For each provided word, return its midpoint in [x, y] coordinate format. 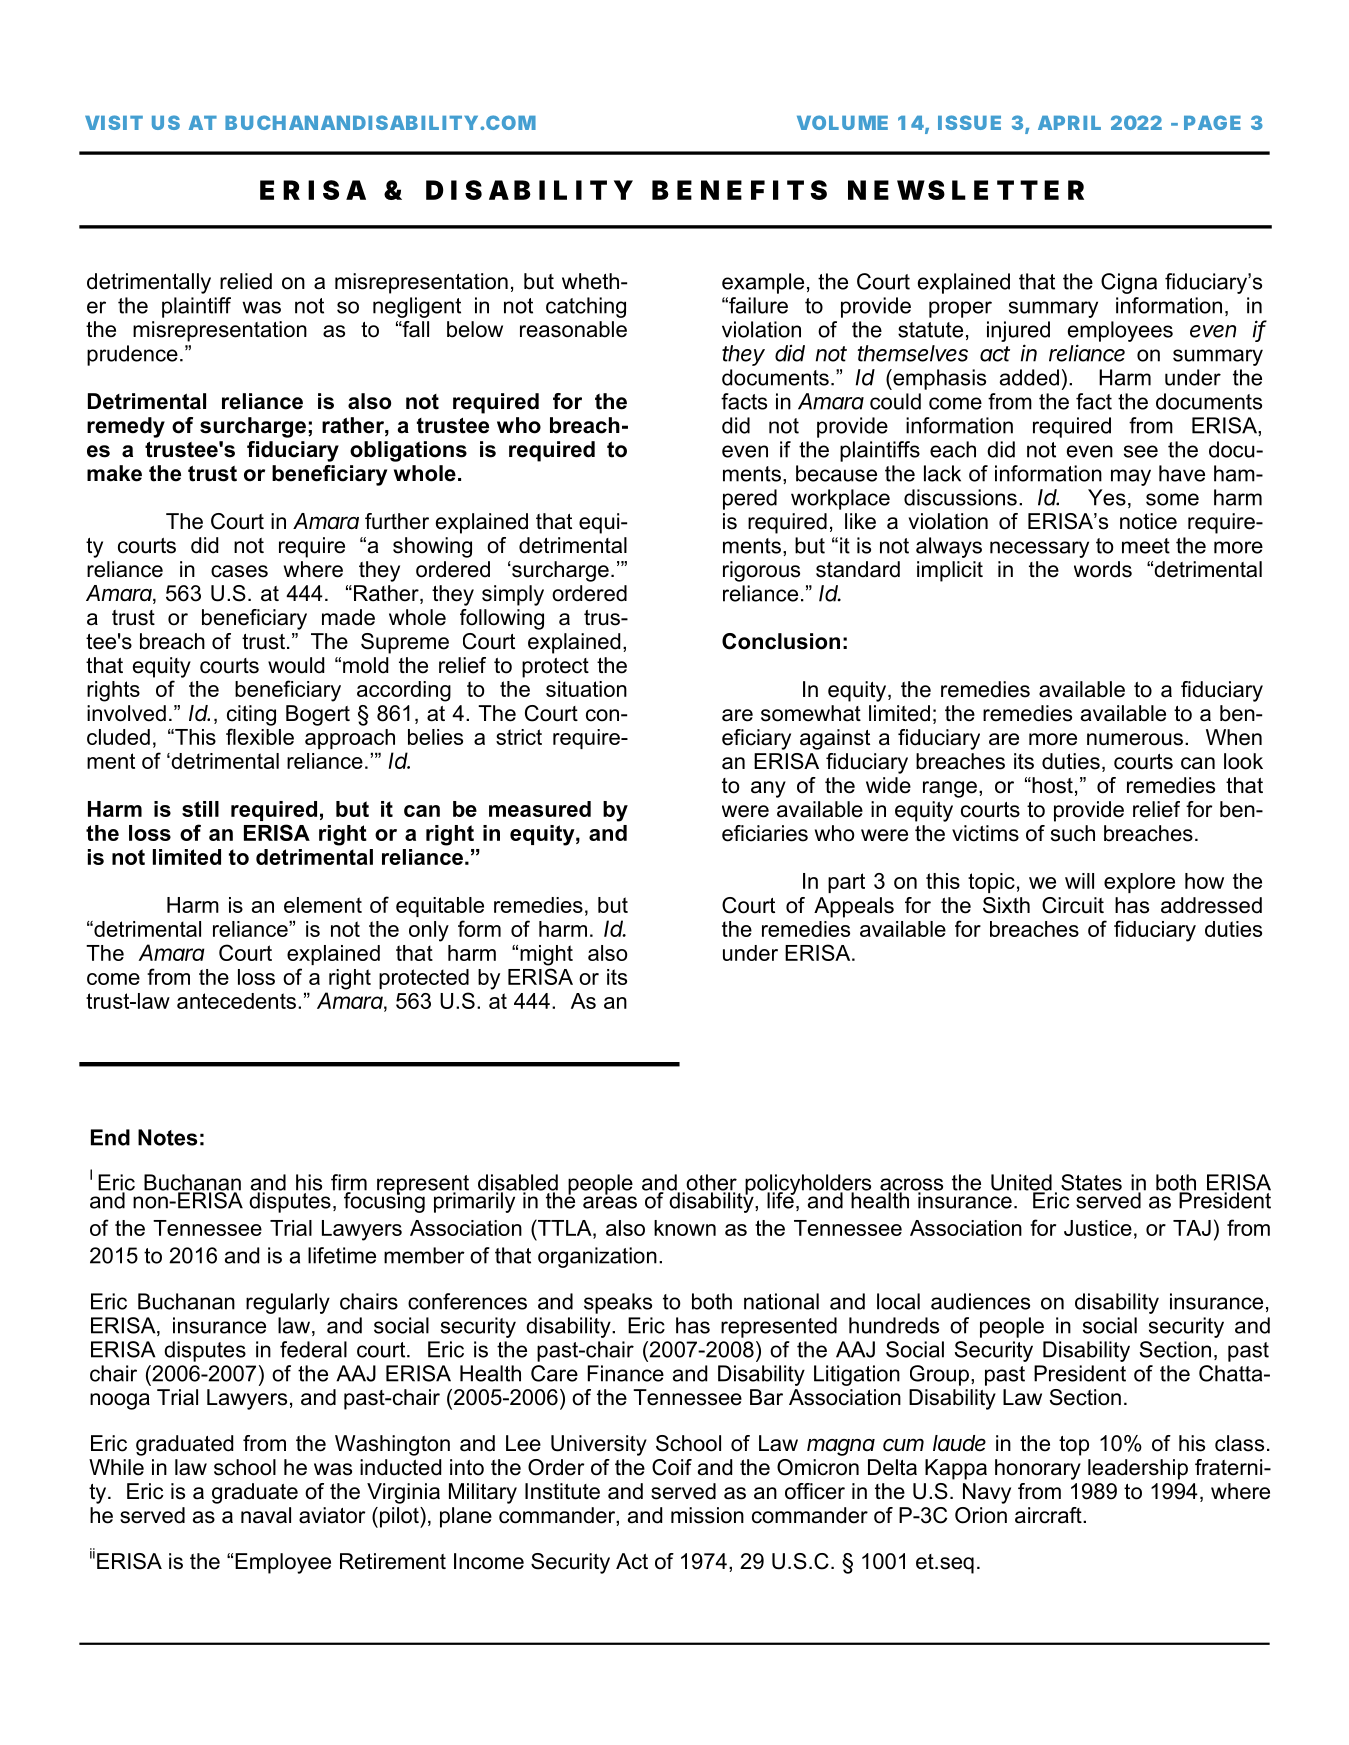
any [768, 789]
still [200, 809]
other [710, 1183]
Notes [167, 1137]
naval [266, 1515]
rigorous [761, 571]
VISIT [113, 122]
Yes [1107, 497]
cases [239, 571]
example [763, 283]
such [1073, 833]
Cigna [1129, 283]
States [1091, 1182]
